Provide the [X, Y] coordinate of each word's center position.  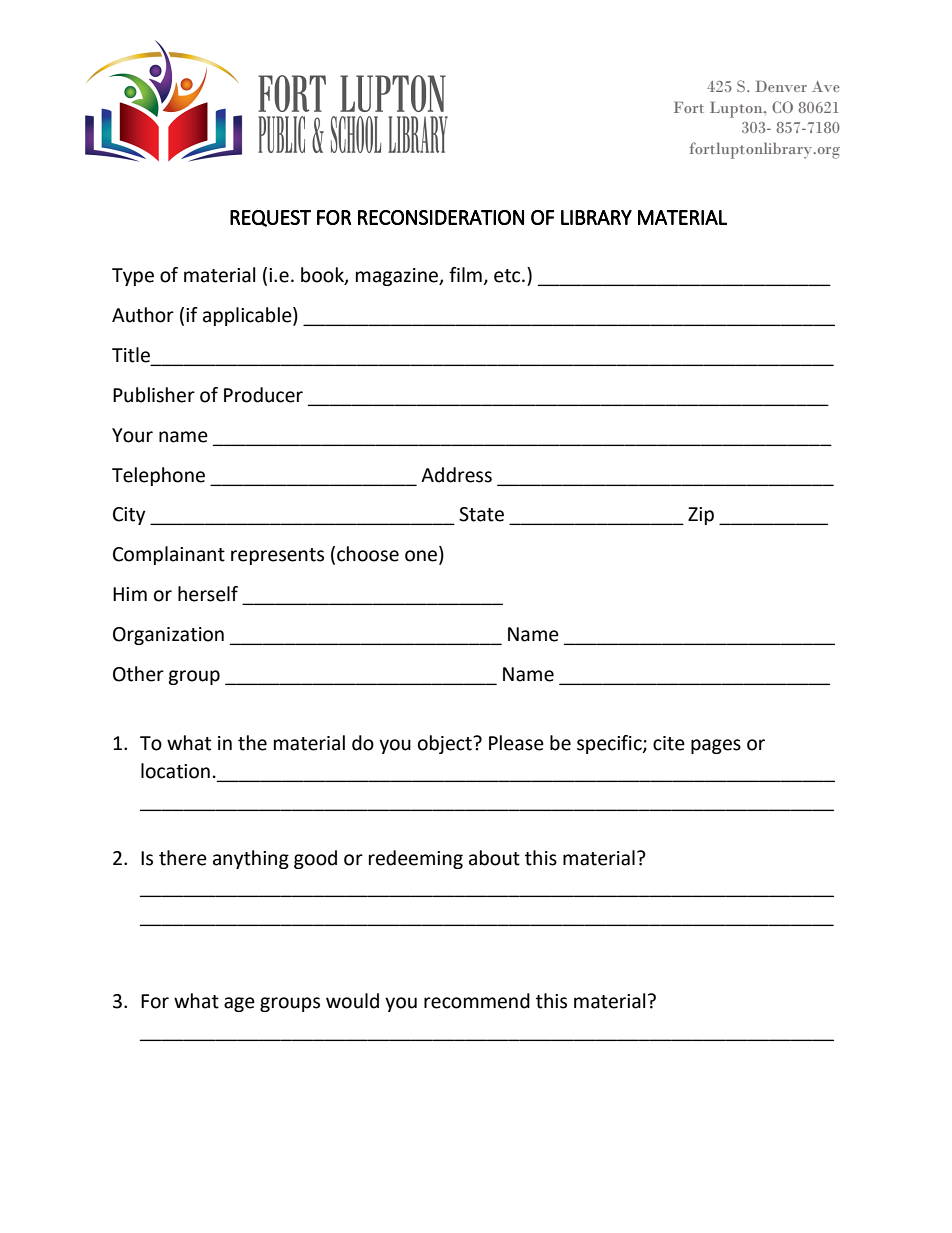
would [352, 1001]
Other [138, 674]
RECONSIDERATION [441, 217]
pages [716, 746]
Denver [781, 86]
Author [143, 315]
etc [508, 276]
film [465, 274]
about [494, 858]
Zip [701, 516]
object [446, 744]
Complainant [169, 555]
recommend [477, 1001]
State [481, 514]
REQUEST [270, 218]
